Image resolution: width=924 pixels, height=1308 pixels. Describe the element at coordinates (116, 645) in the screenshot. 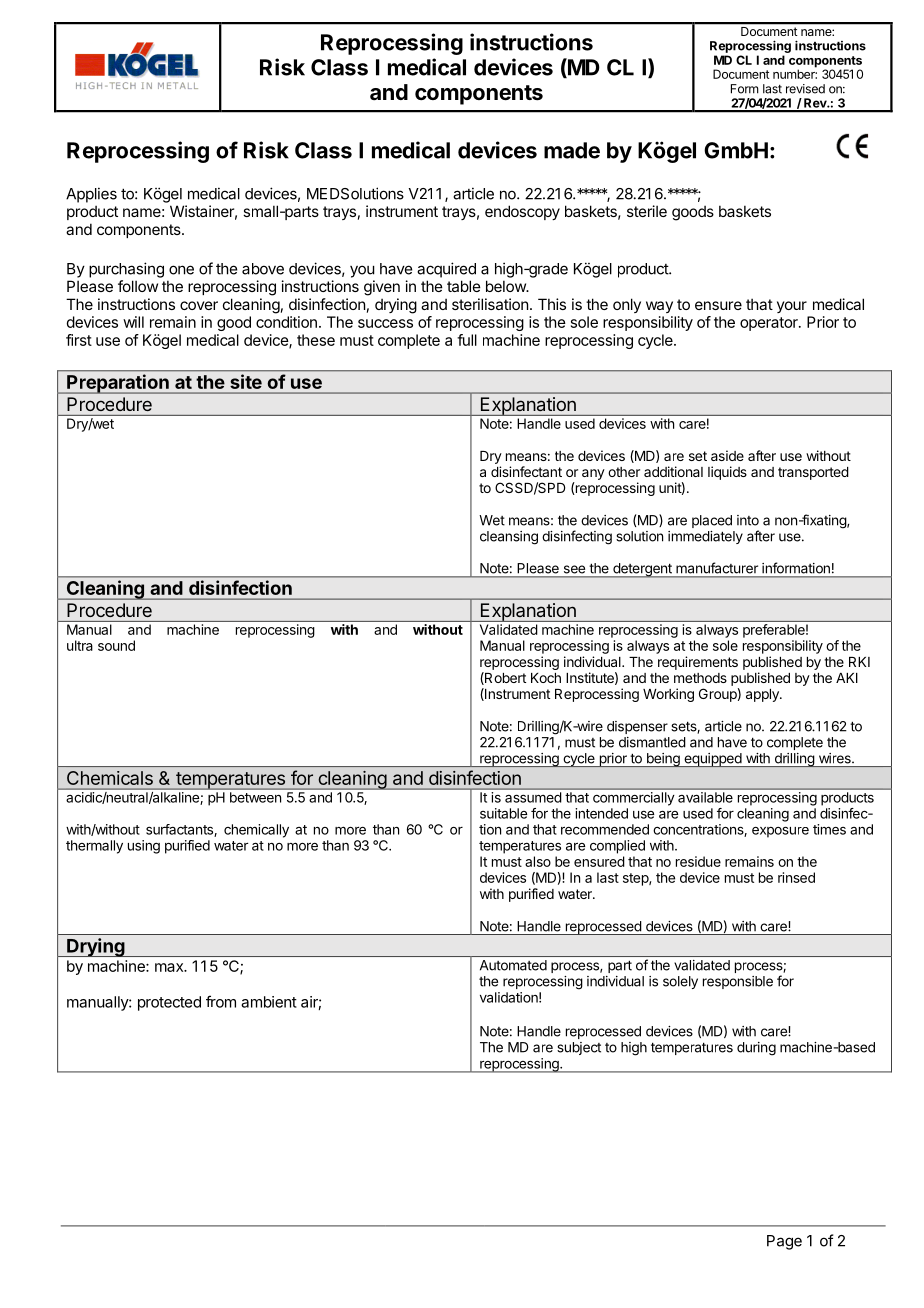

I see `sound` at that location.
